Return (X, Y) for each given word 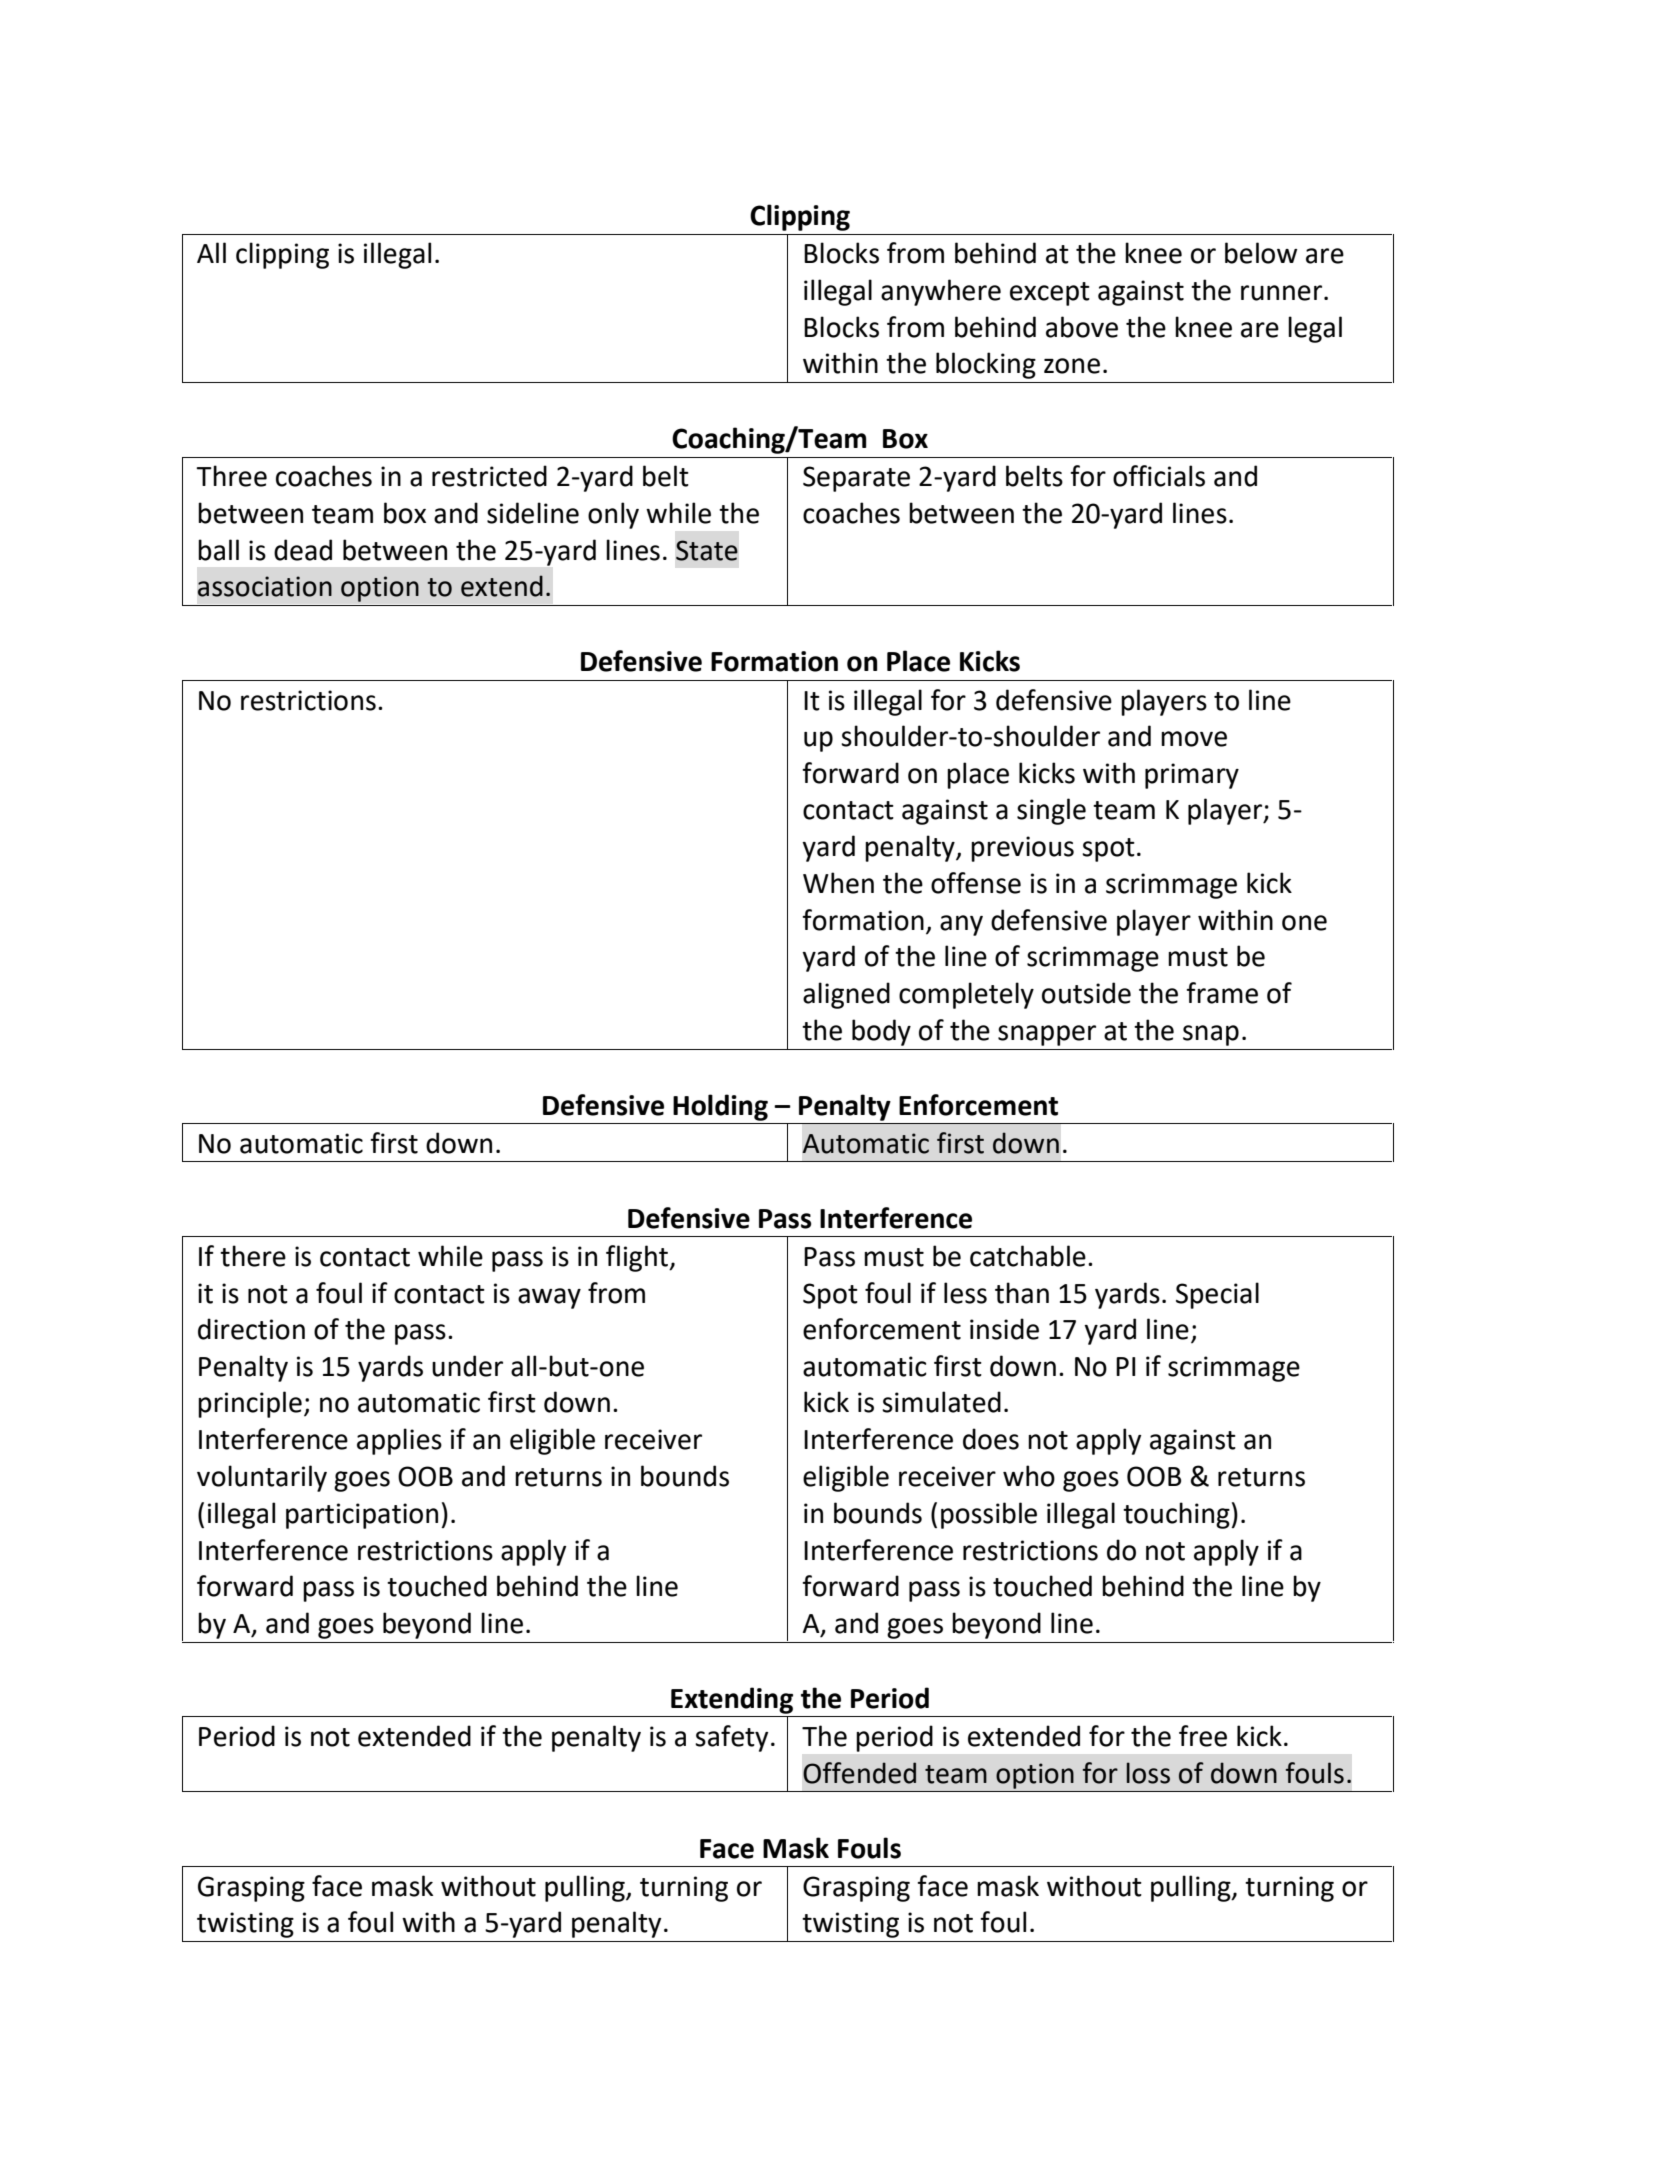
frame (1222, 993)
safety (731, 1738)
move (1194, 739)
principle (250, 1404)
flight (638, 1258)
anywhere (941, 292)
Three (231, 476)
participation (362, 1516)
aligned (846, 995)
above (1082, 327)
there (253, 1256)
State (707, 550)
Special (1217, 1295)
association (265, 586)
